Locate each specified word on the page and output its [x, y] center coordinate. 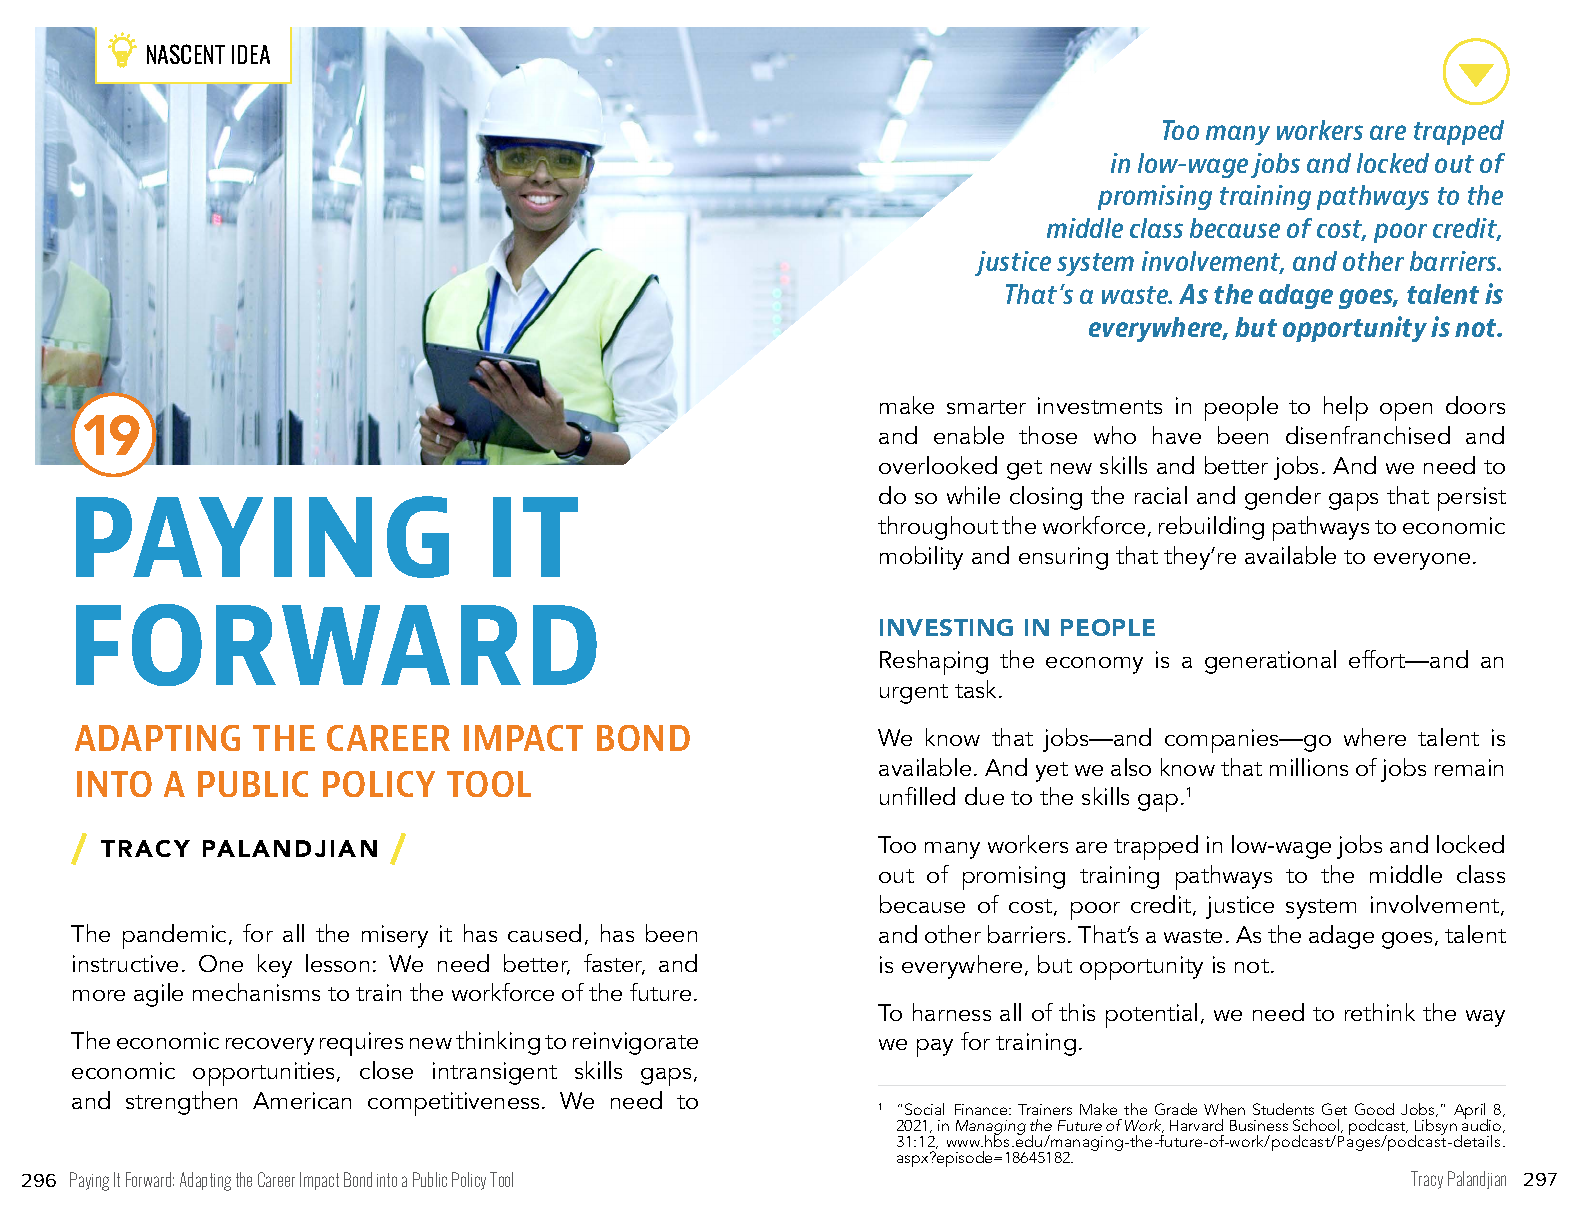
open [1406, 412]
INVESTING [946, 627]
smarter [986, 407]
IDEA [251, 54]
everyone [1422, 561]
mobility [921, 558]
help [1346, 408]
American [302, 1100]
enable [969, 435]
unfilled [917, 796]
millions [1309, 767]
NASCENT [186, 54]
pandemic [176, 936]
